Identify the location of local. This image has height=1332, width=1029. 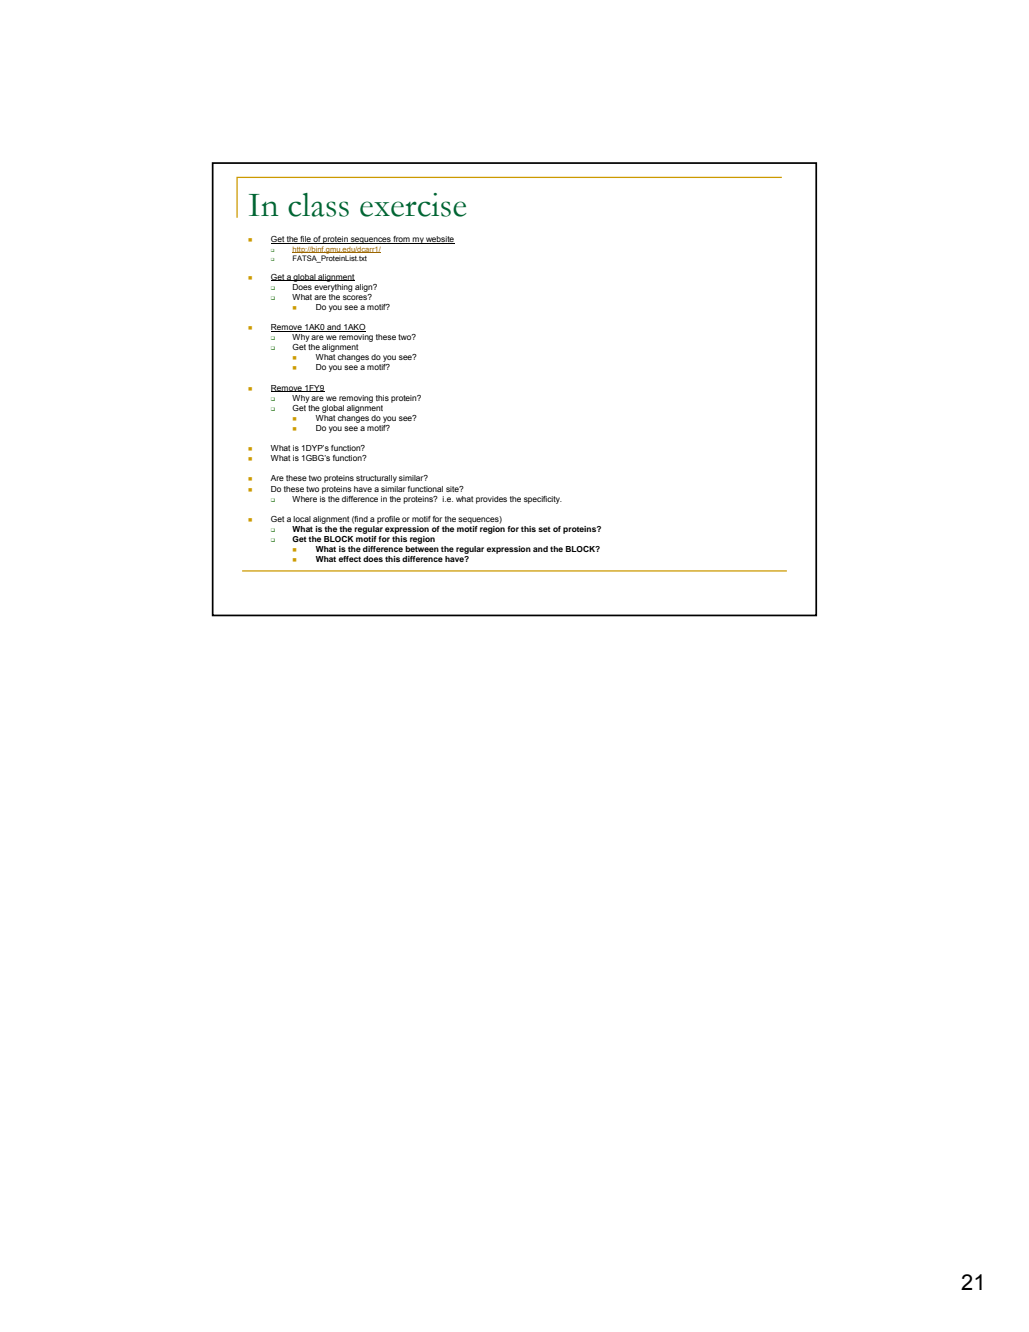
(302, 519).
